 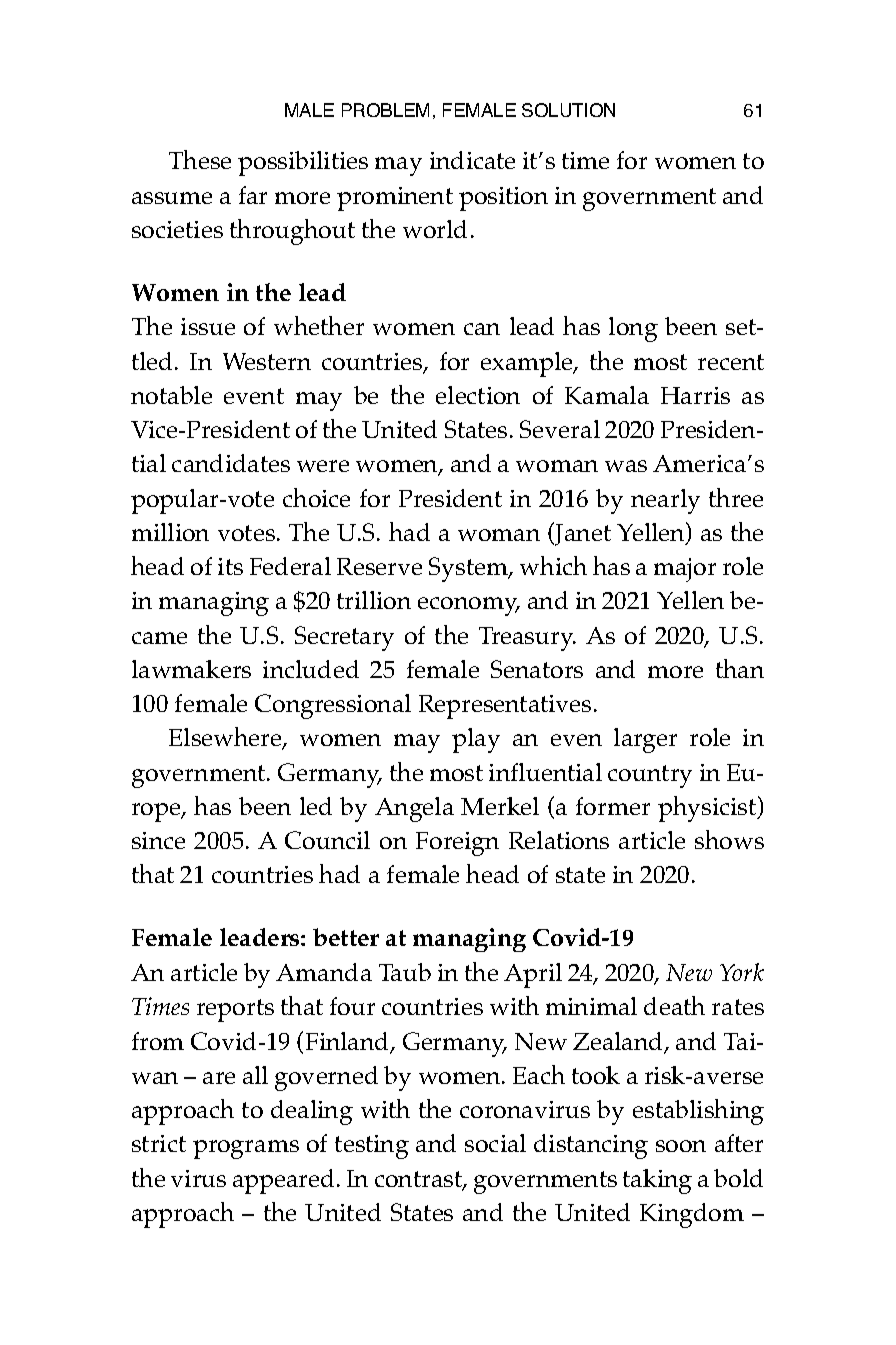 I want to click on indicate, so click(x=472, y=160).
